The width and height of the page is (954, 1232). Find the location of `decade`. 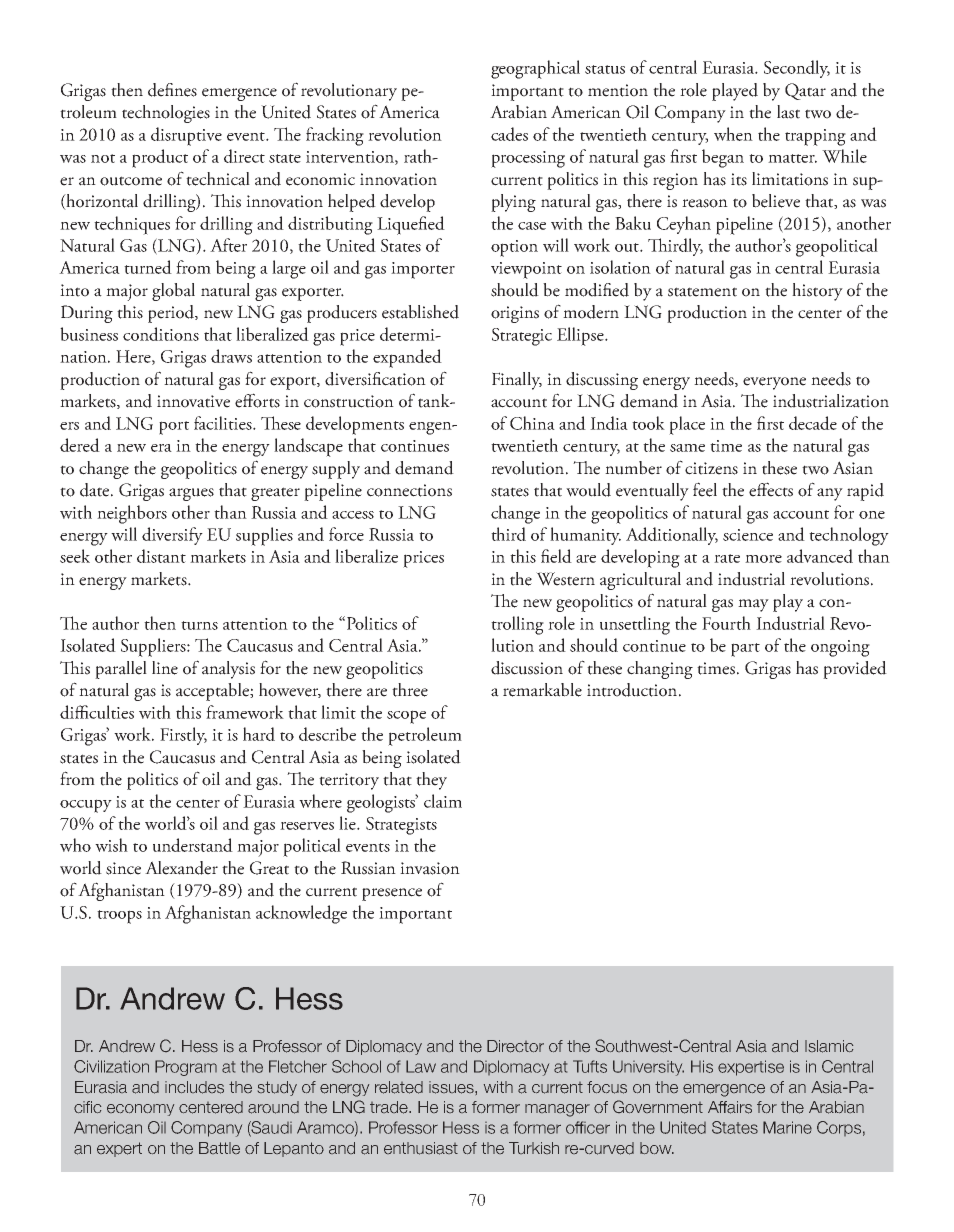

decade is located at coordinates (813, 423).
